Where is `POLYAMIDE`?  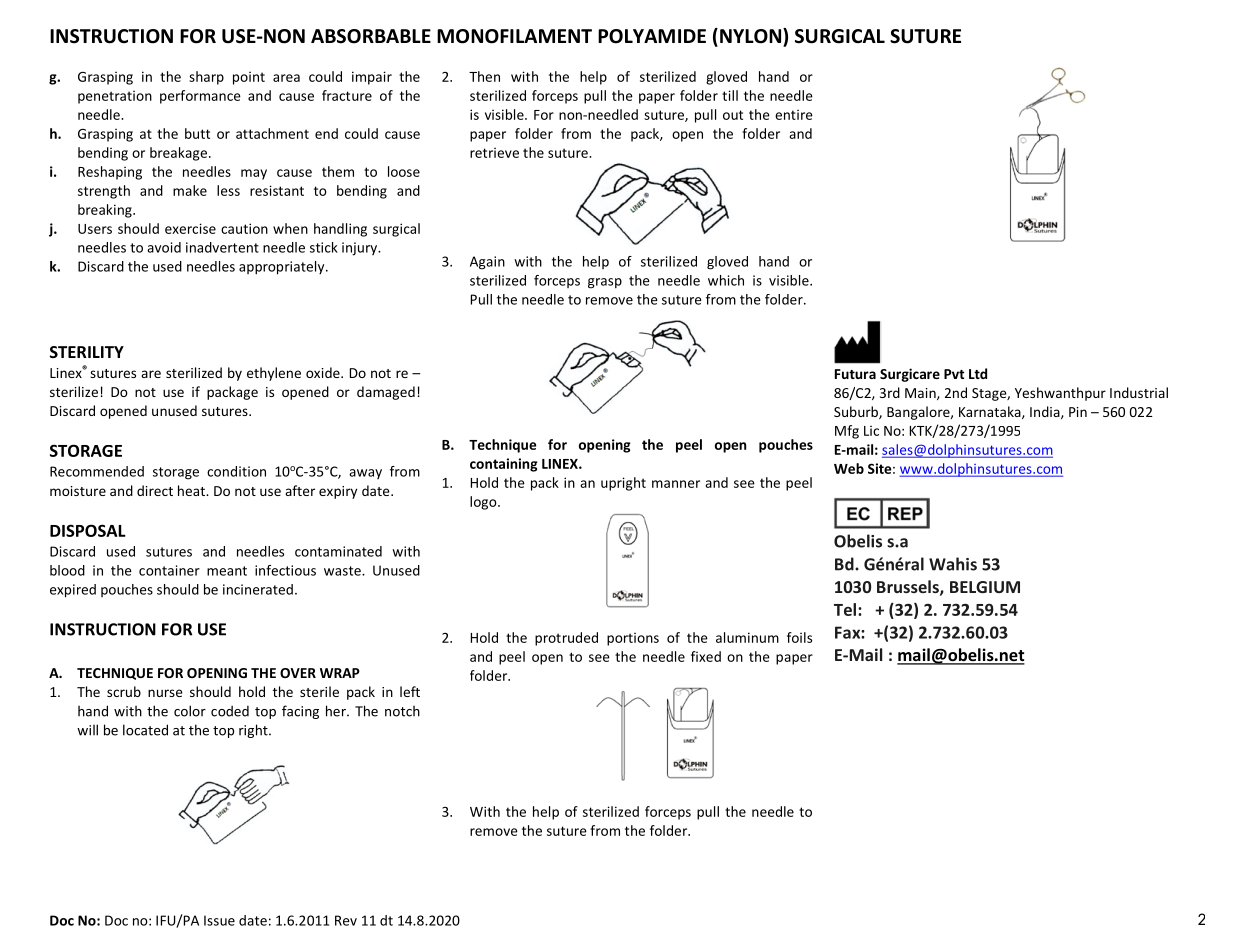
POLYAMIDE is located at coordinates (652, 36).
